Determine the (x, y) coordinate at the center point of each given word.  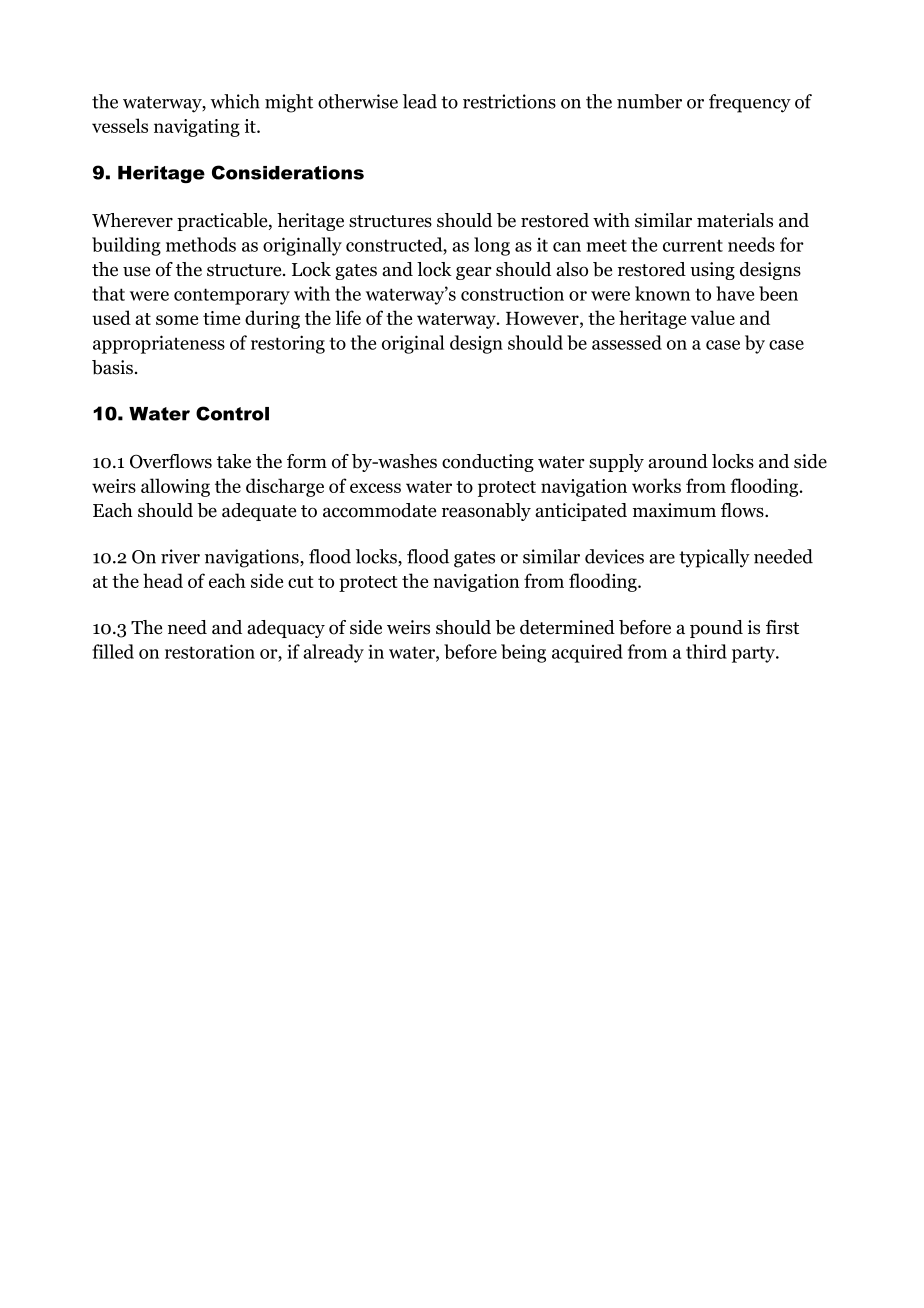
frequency (750, 103)
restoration (210, 651)
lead (420, 101)
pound (716, 629)
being (523, 653)
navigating (197, 128)
